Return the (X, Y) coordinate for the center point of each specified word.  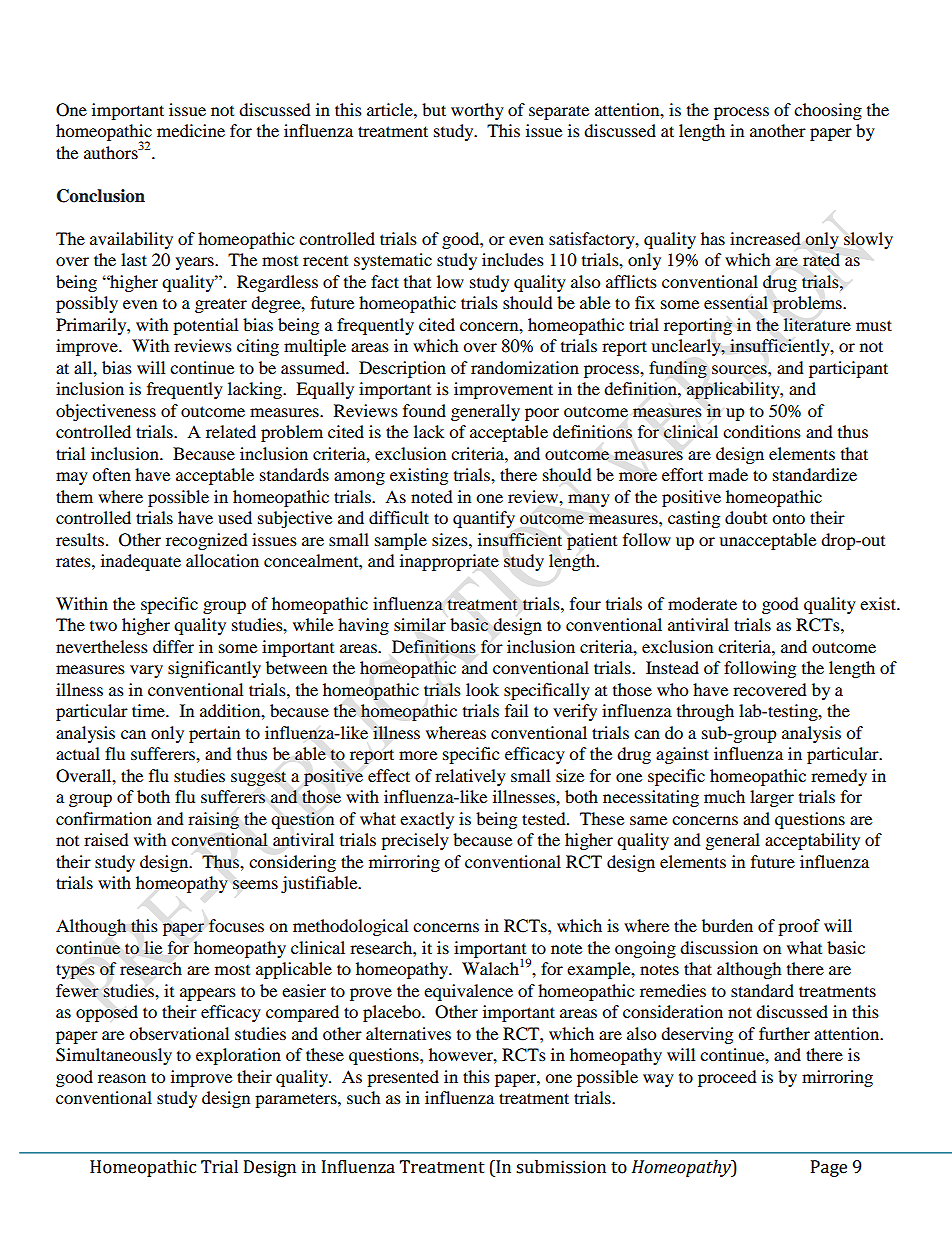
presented (403, 1078)
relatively (470, 777)
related (231, 431)
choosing (828, 111)
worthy (477, 111)
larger (772, 798)
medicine (191, 130)
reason (122, 1078)
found (424, 410)
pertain (214, 734)
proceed (727, 1078)
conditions (762, 431)
